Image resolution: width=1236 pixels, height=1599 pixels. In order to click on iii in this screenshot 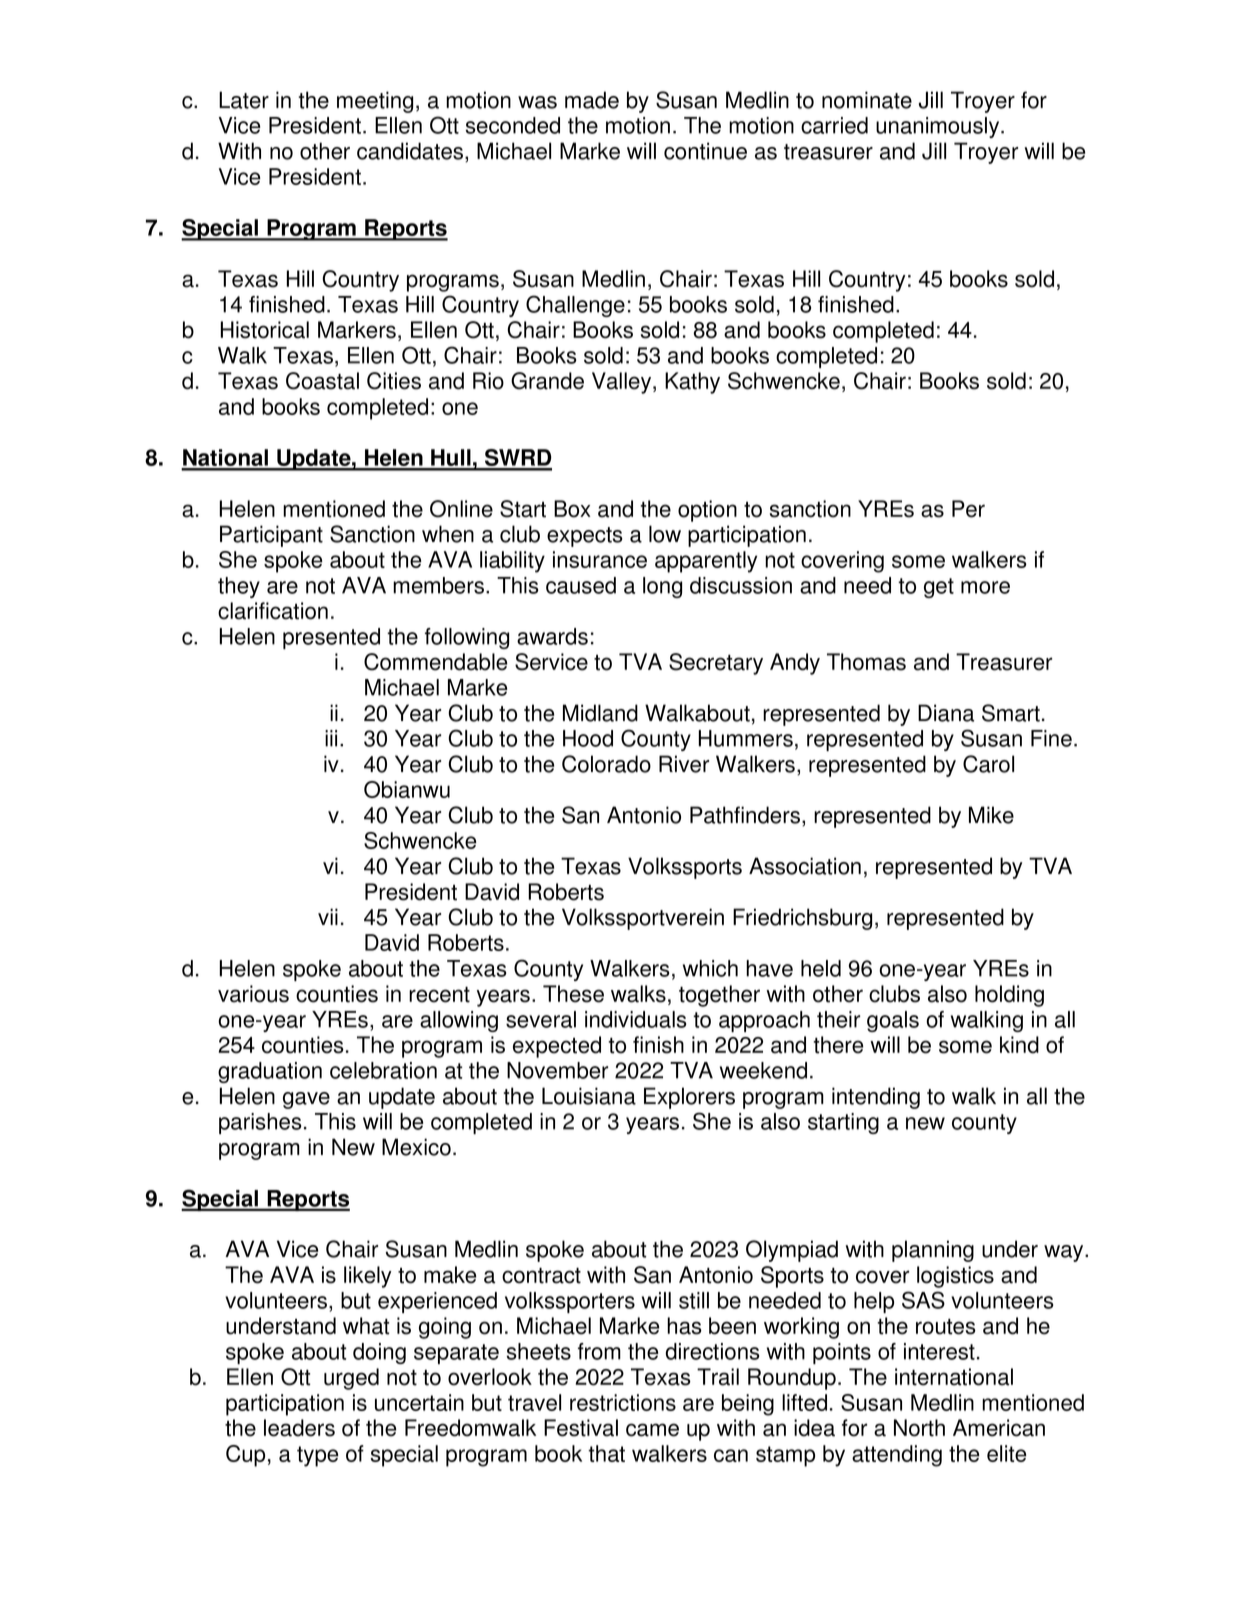, I will do `click(331, 738)`.
